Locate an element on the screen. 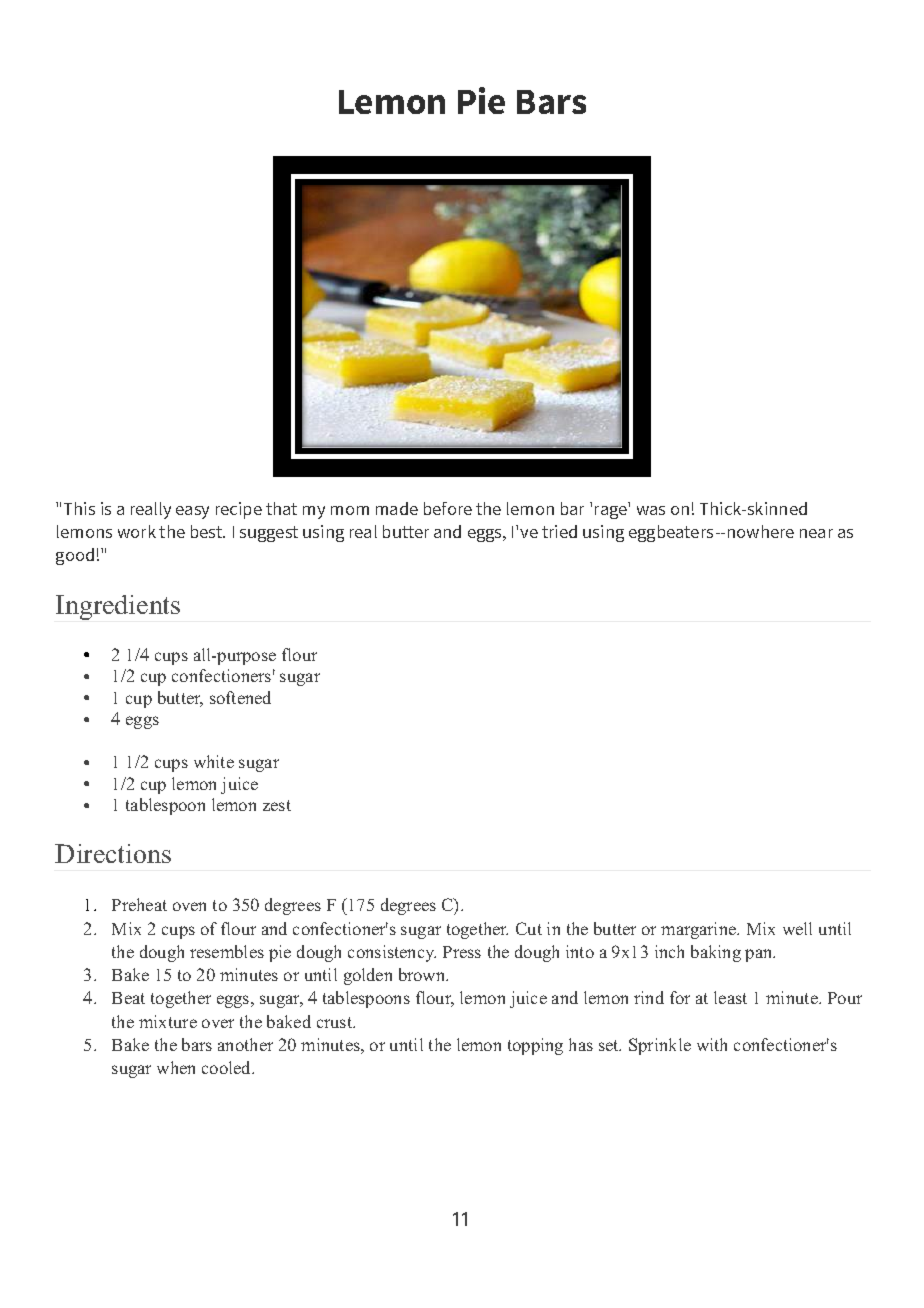 This screenshot has height=1308, width=924. when is located at coordinates (176, 1067).
